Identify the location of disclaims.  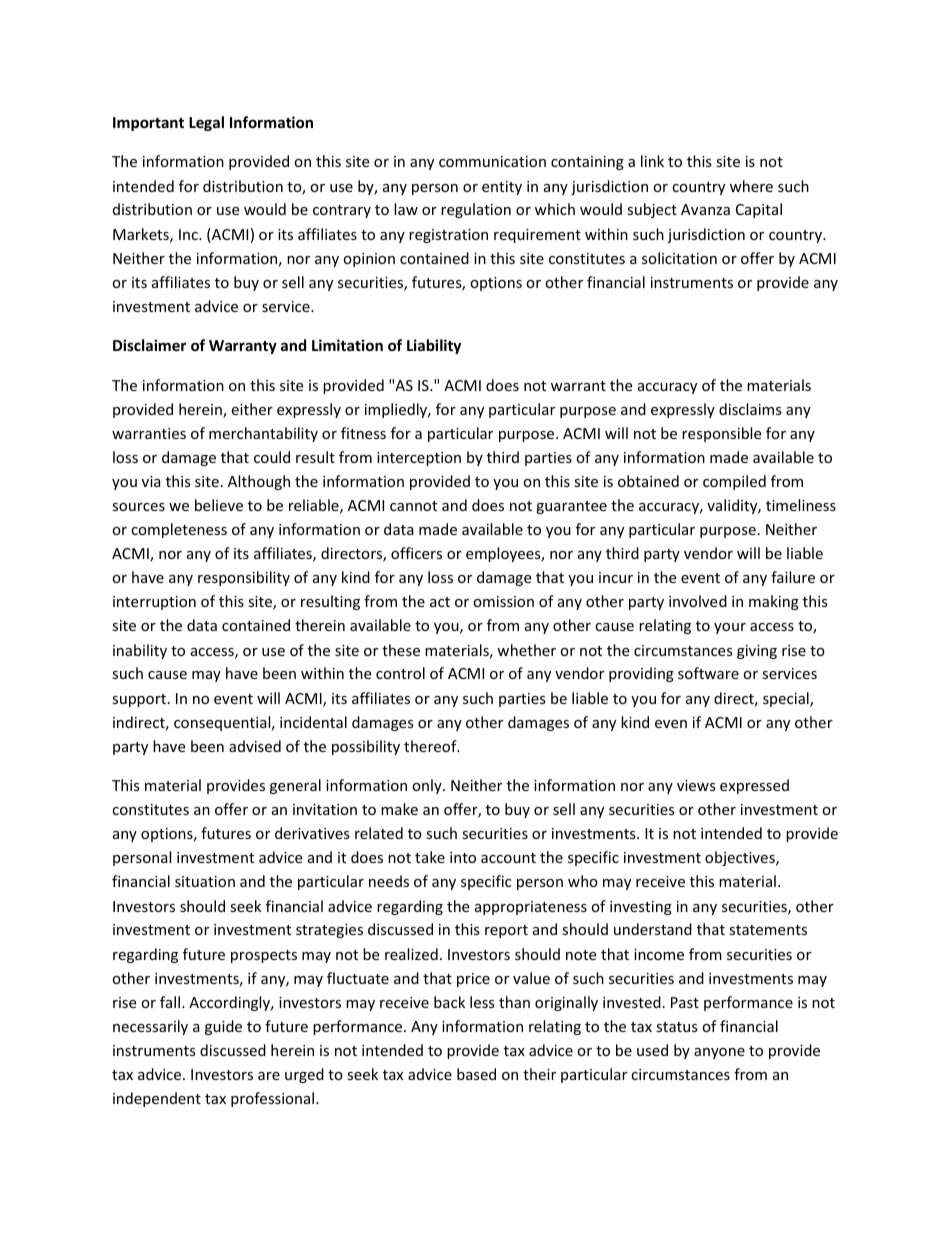
(750, 409).
